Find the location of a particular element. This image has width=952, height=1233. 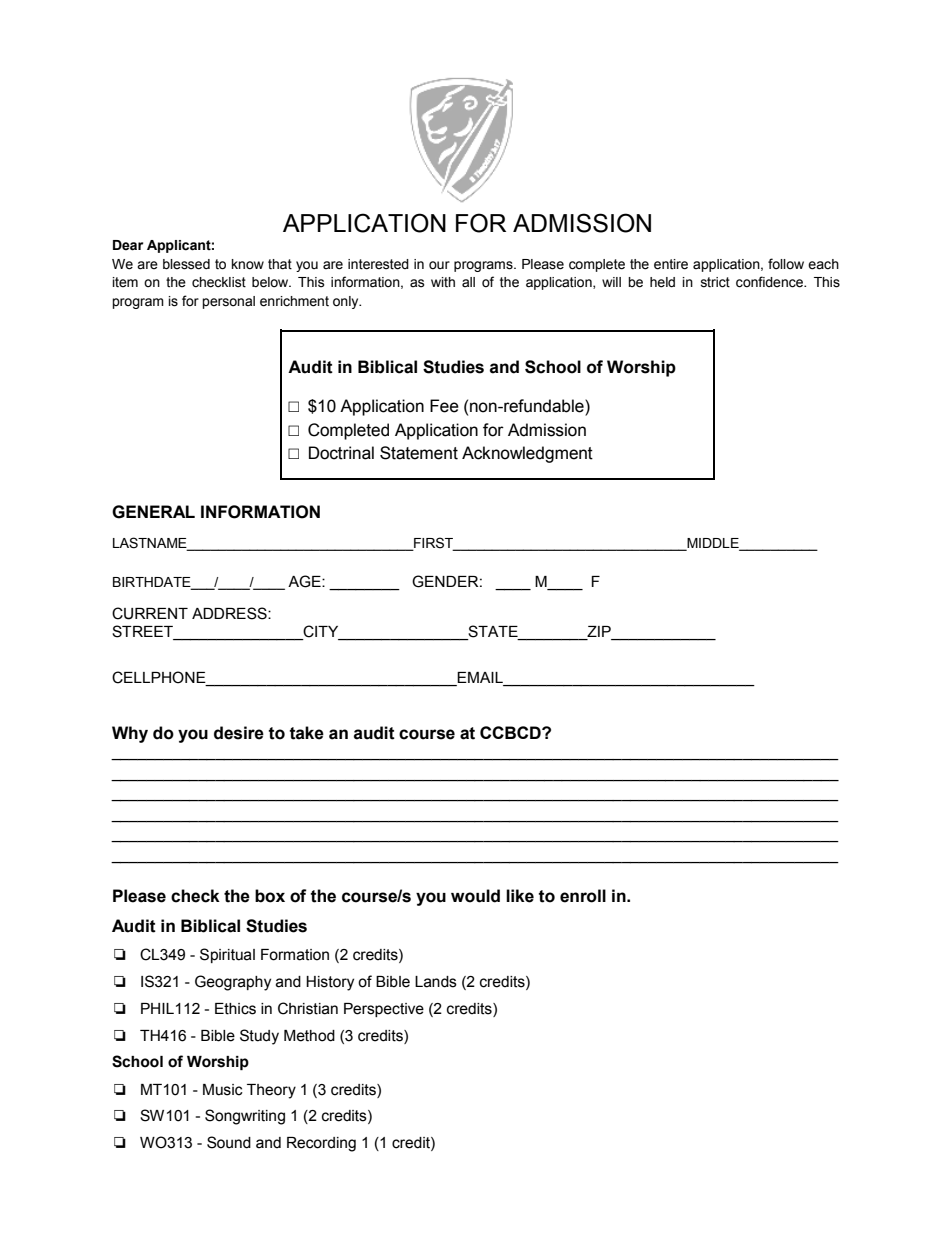

would is located at coordinates (475, 896).
